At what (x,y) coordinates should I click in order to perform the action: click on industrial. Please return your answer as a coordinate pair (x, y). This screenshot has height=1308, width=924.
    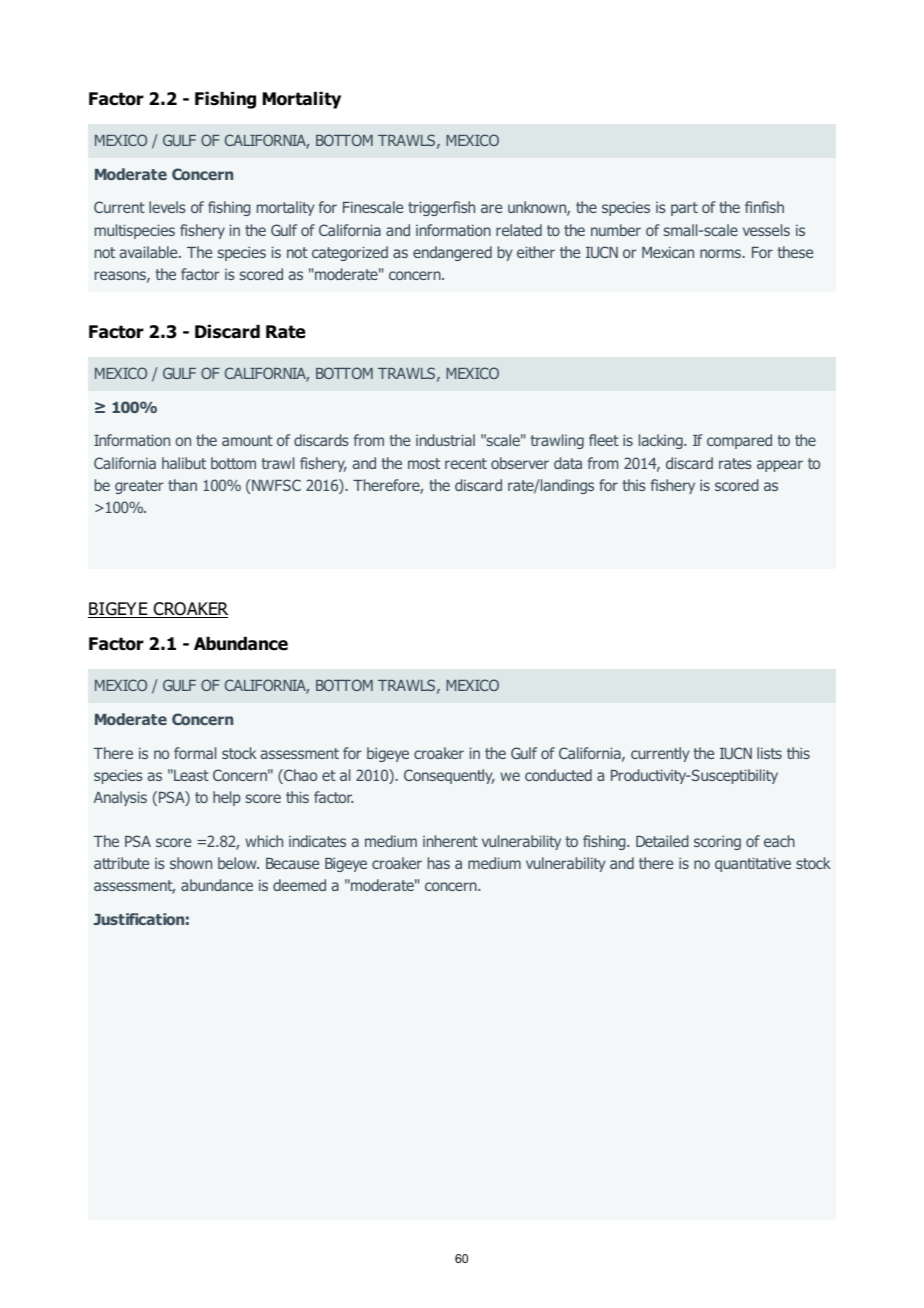
    Looking at the image, I should click on (445, 440).
